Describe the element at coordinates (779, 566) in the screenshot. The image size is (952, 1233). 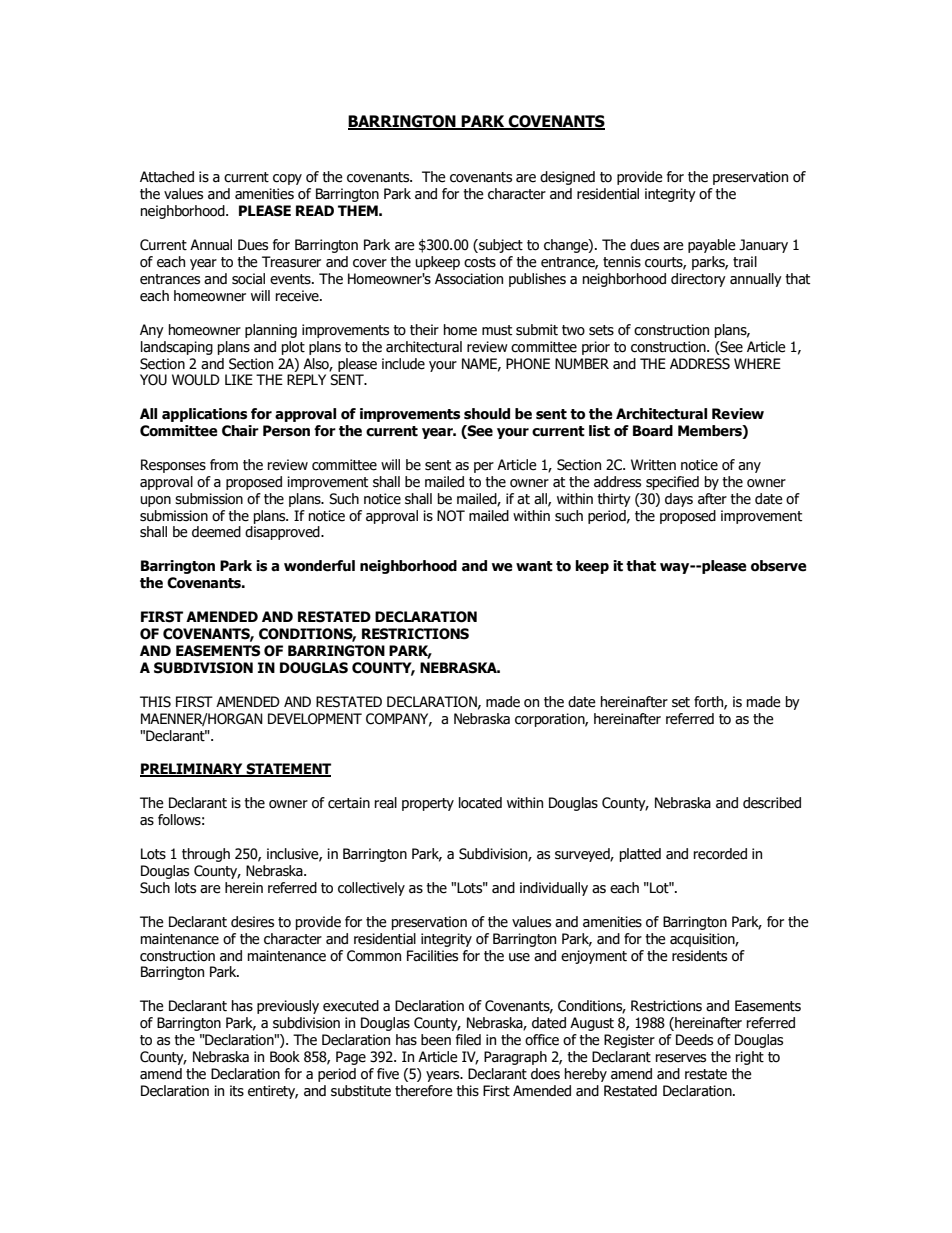
I see `observe` at that location.
